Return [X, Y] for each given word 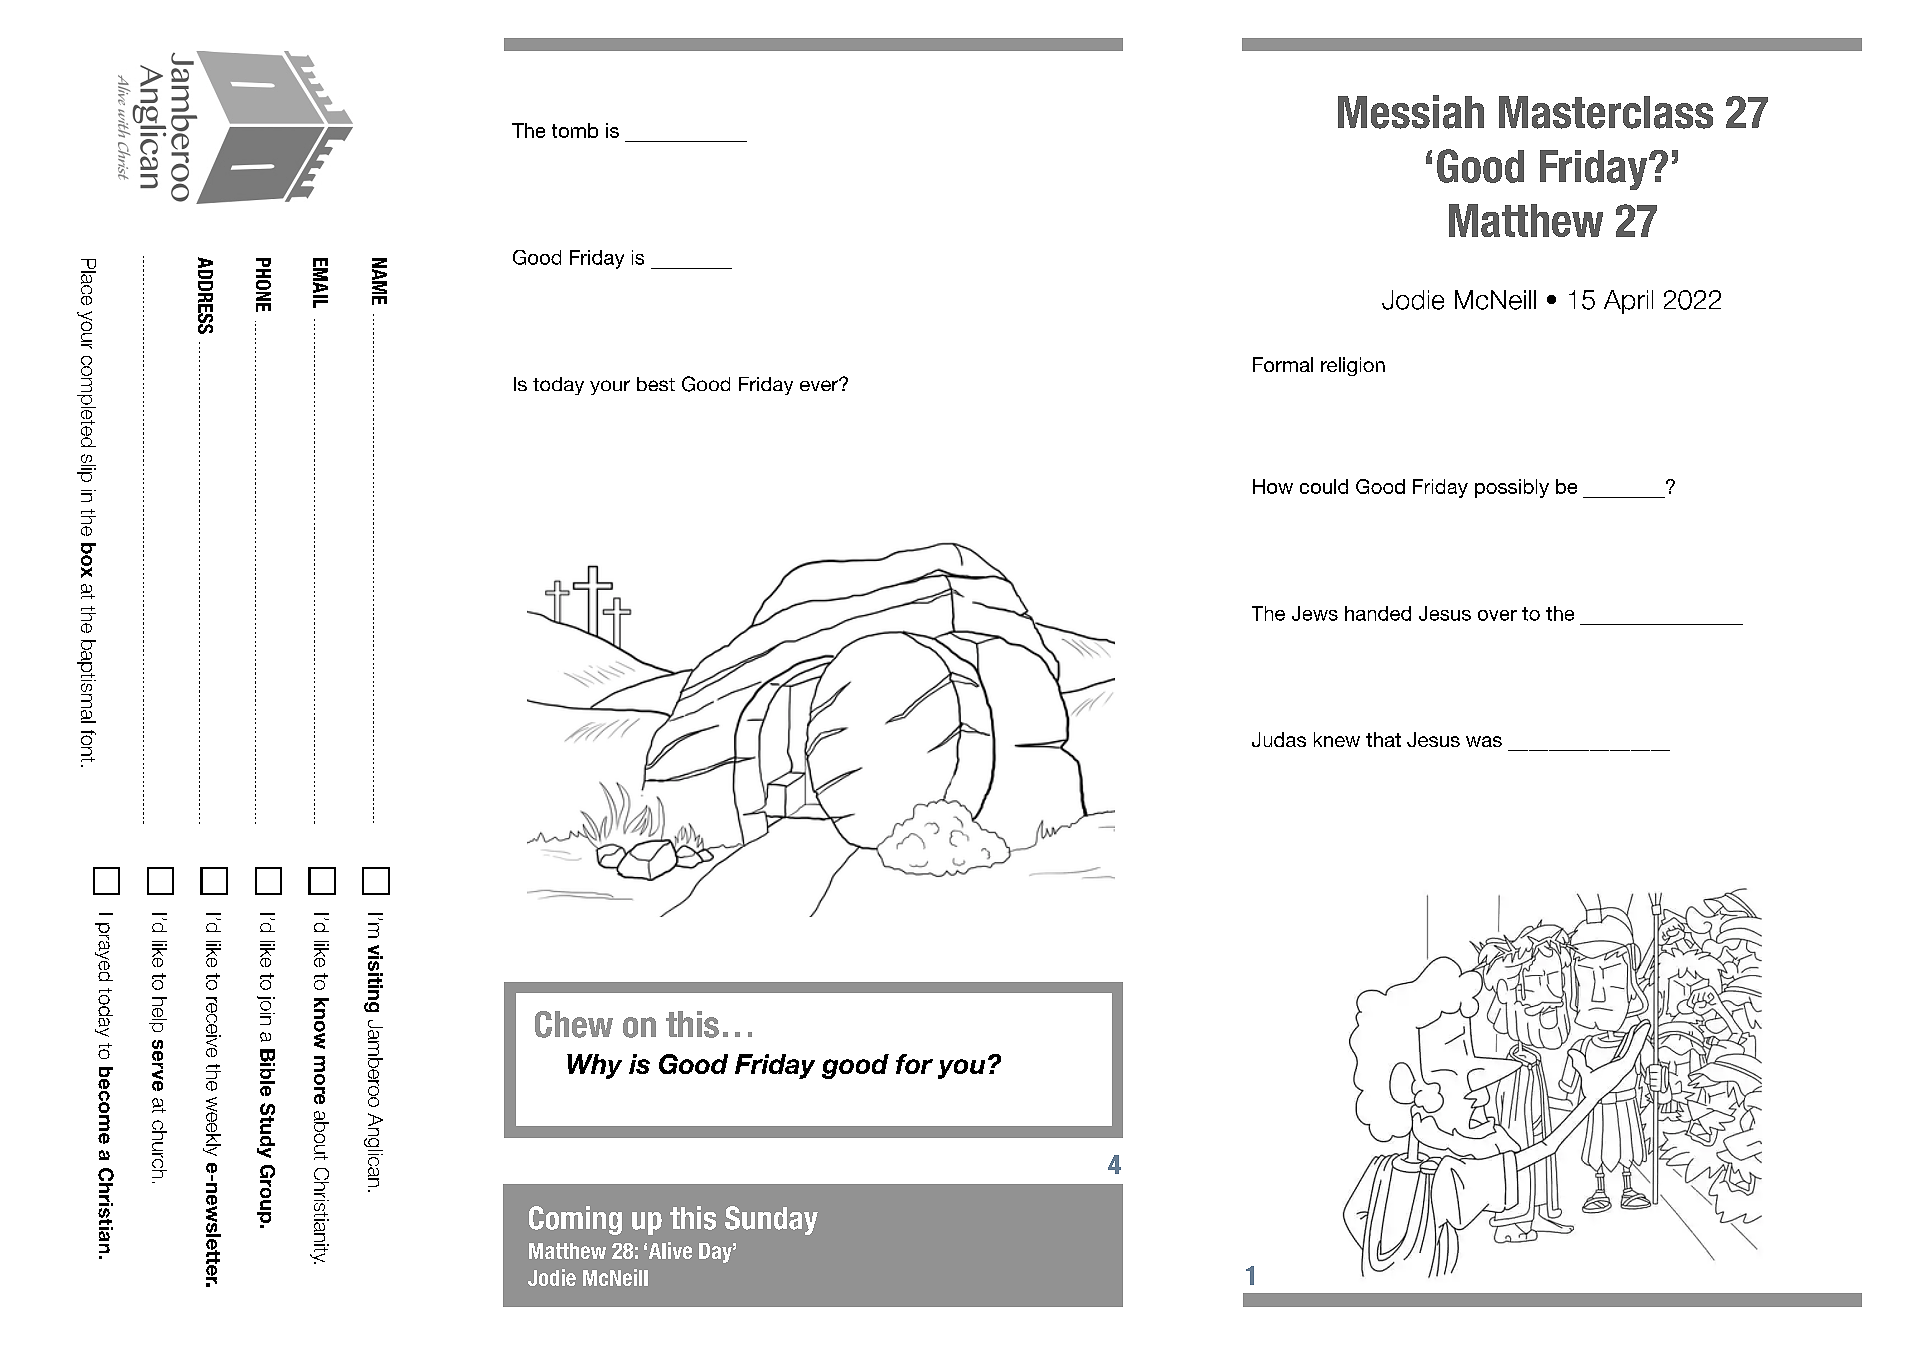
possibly [1512, 488]
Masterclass [1606, 112]
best [656, 384]
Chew [574, 1024]
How [1273, 486]
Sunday [771, 1220]
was [1484, 741]
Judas [1279, 739]
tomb [575, 130]
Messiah [1411, 112]
